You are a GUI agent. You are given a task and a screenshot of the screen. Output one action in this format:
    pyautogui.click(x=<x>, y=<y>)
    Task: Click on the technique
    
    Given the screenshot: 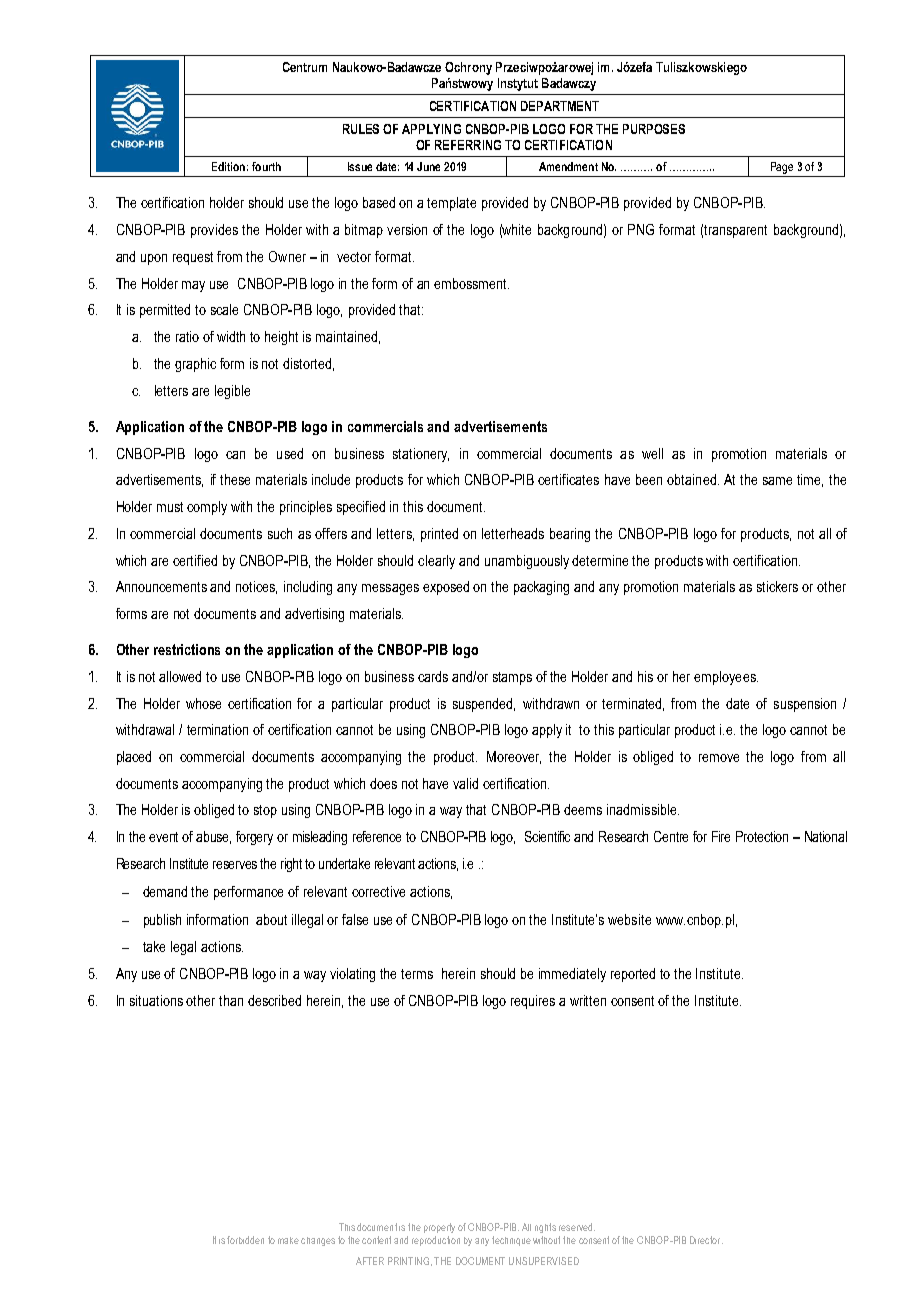 What is the action you would take?
    pyautogui.click(x=511, y=1241)
